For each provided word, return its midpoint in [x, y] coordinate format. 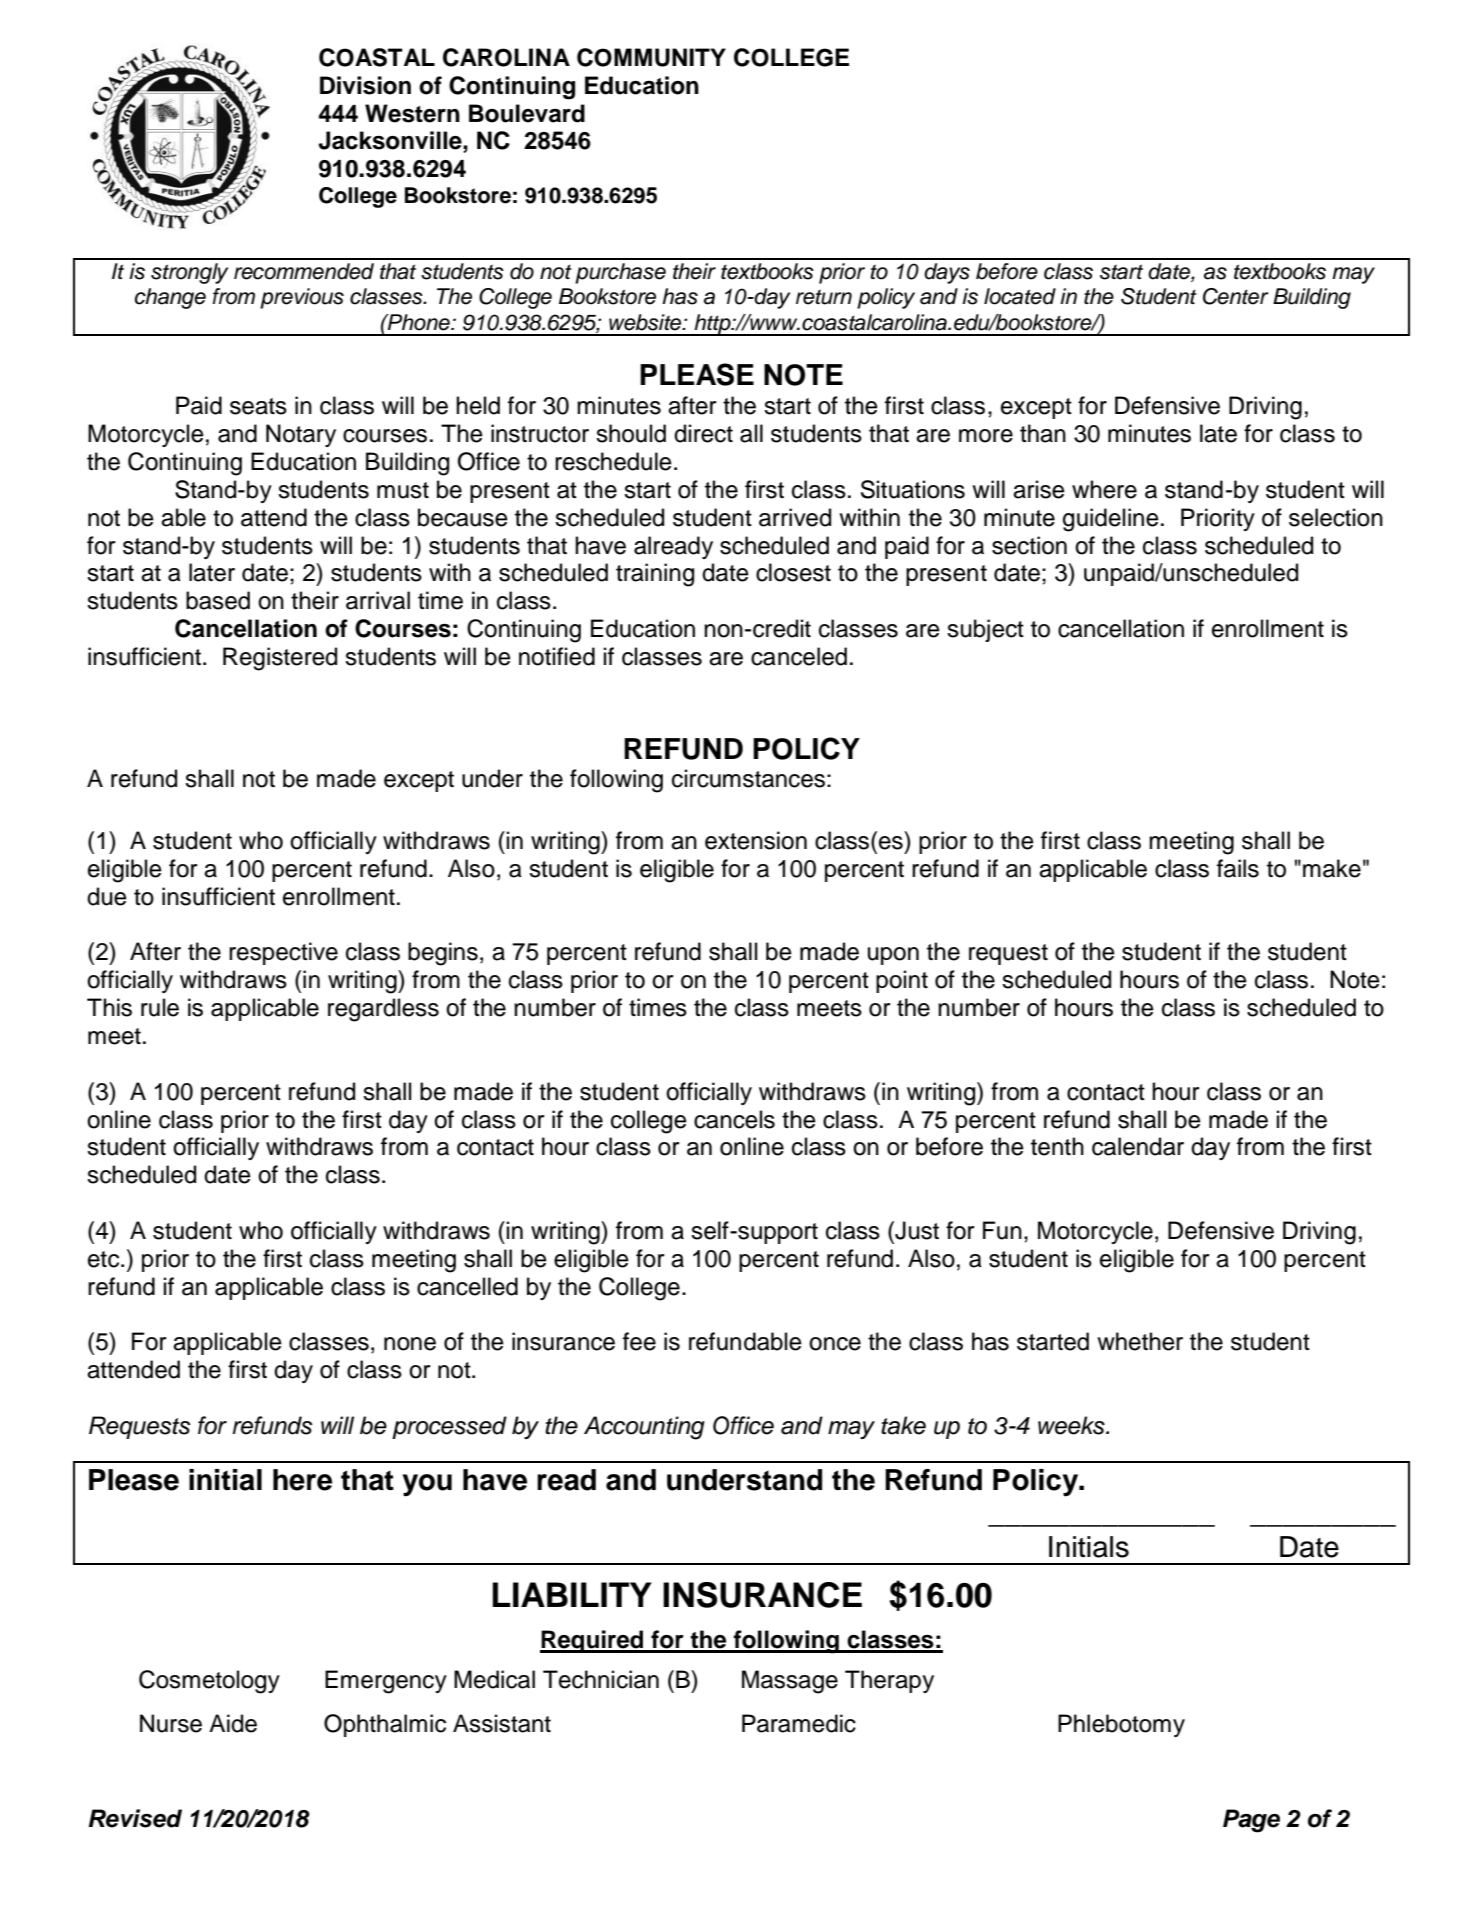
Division [365, 85]
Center [1236, 296]
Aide [233, 1723]
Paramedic [799, 1723]
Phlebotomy [1121, 1725]
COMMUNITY [651, 57]
